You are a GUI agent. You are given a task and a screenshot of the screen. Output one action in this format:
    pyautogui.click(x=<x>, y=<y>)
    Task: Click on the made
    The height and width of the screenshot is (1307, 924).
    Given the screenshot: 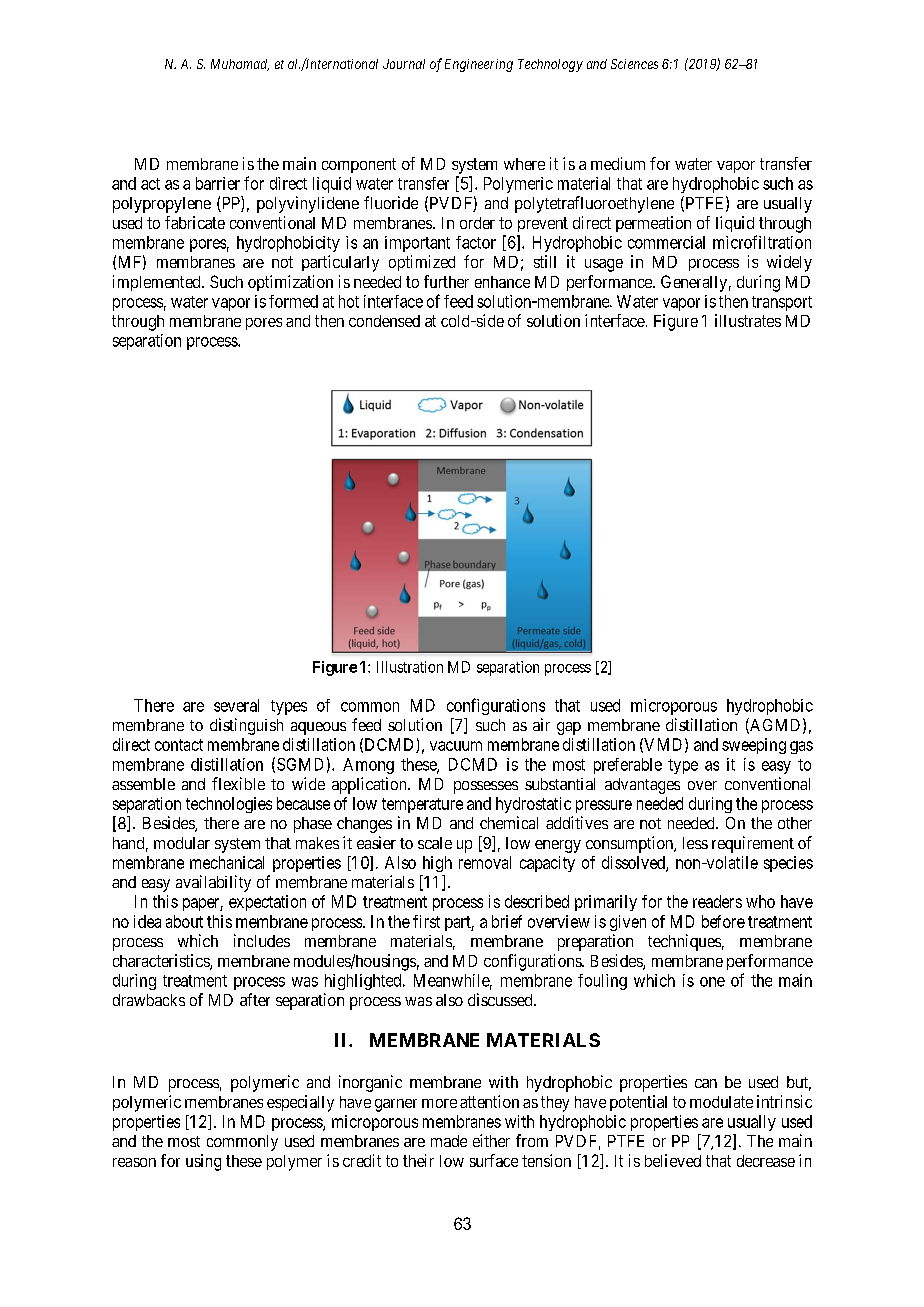 What is the action you would take?
    pyautogui.click(x=449, y=1141)
